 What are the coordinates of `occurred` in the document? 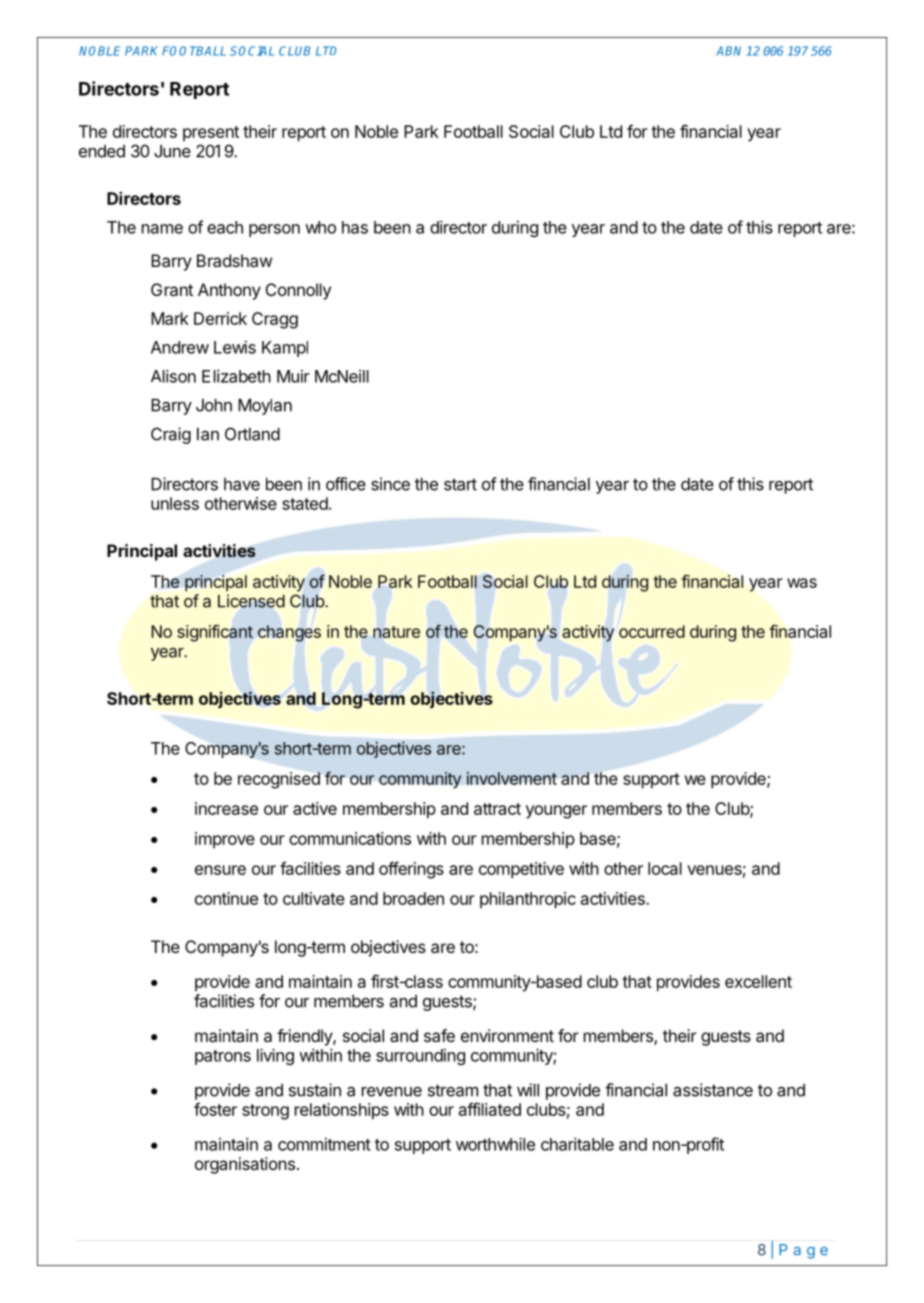 It's located at (652, 631).
